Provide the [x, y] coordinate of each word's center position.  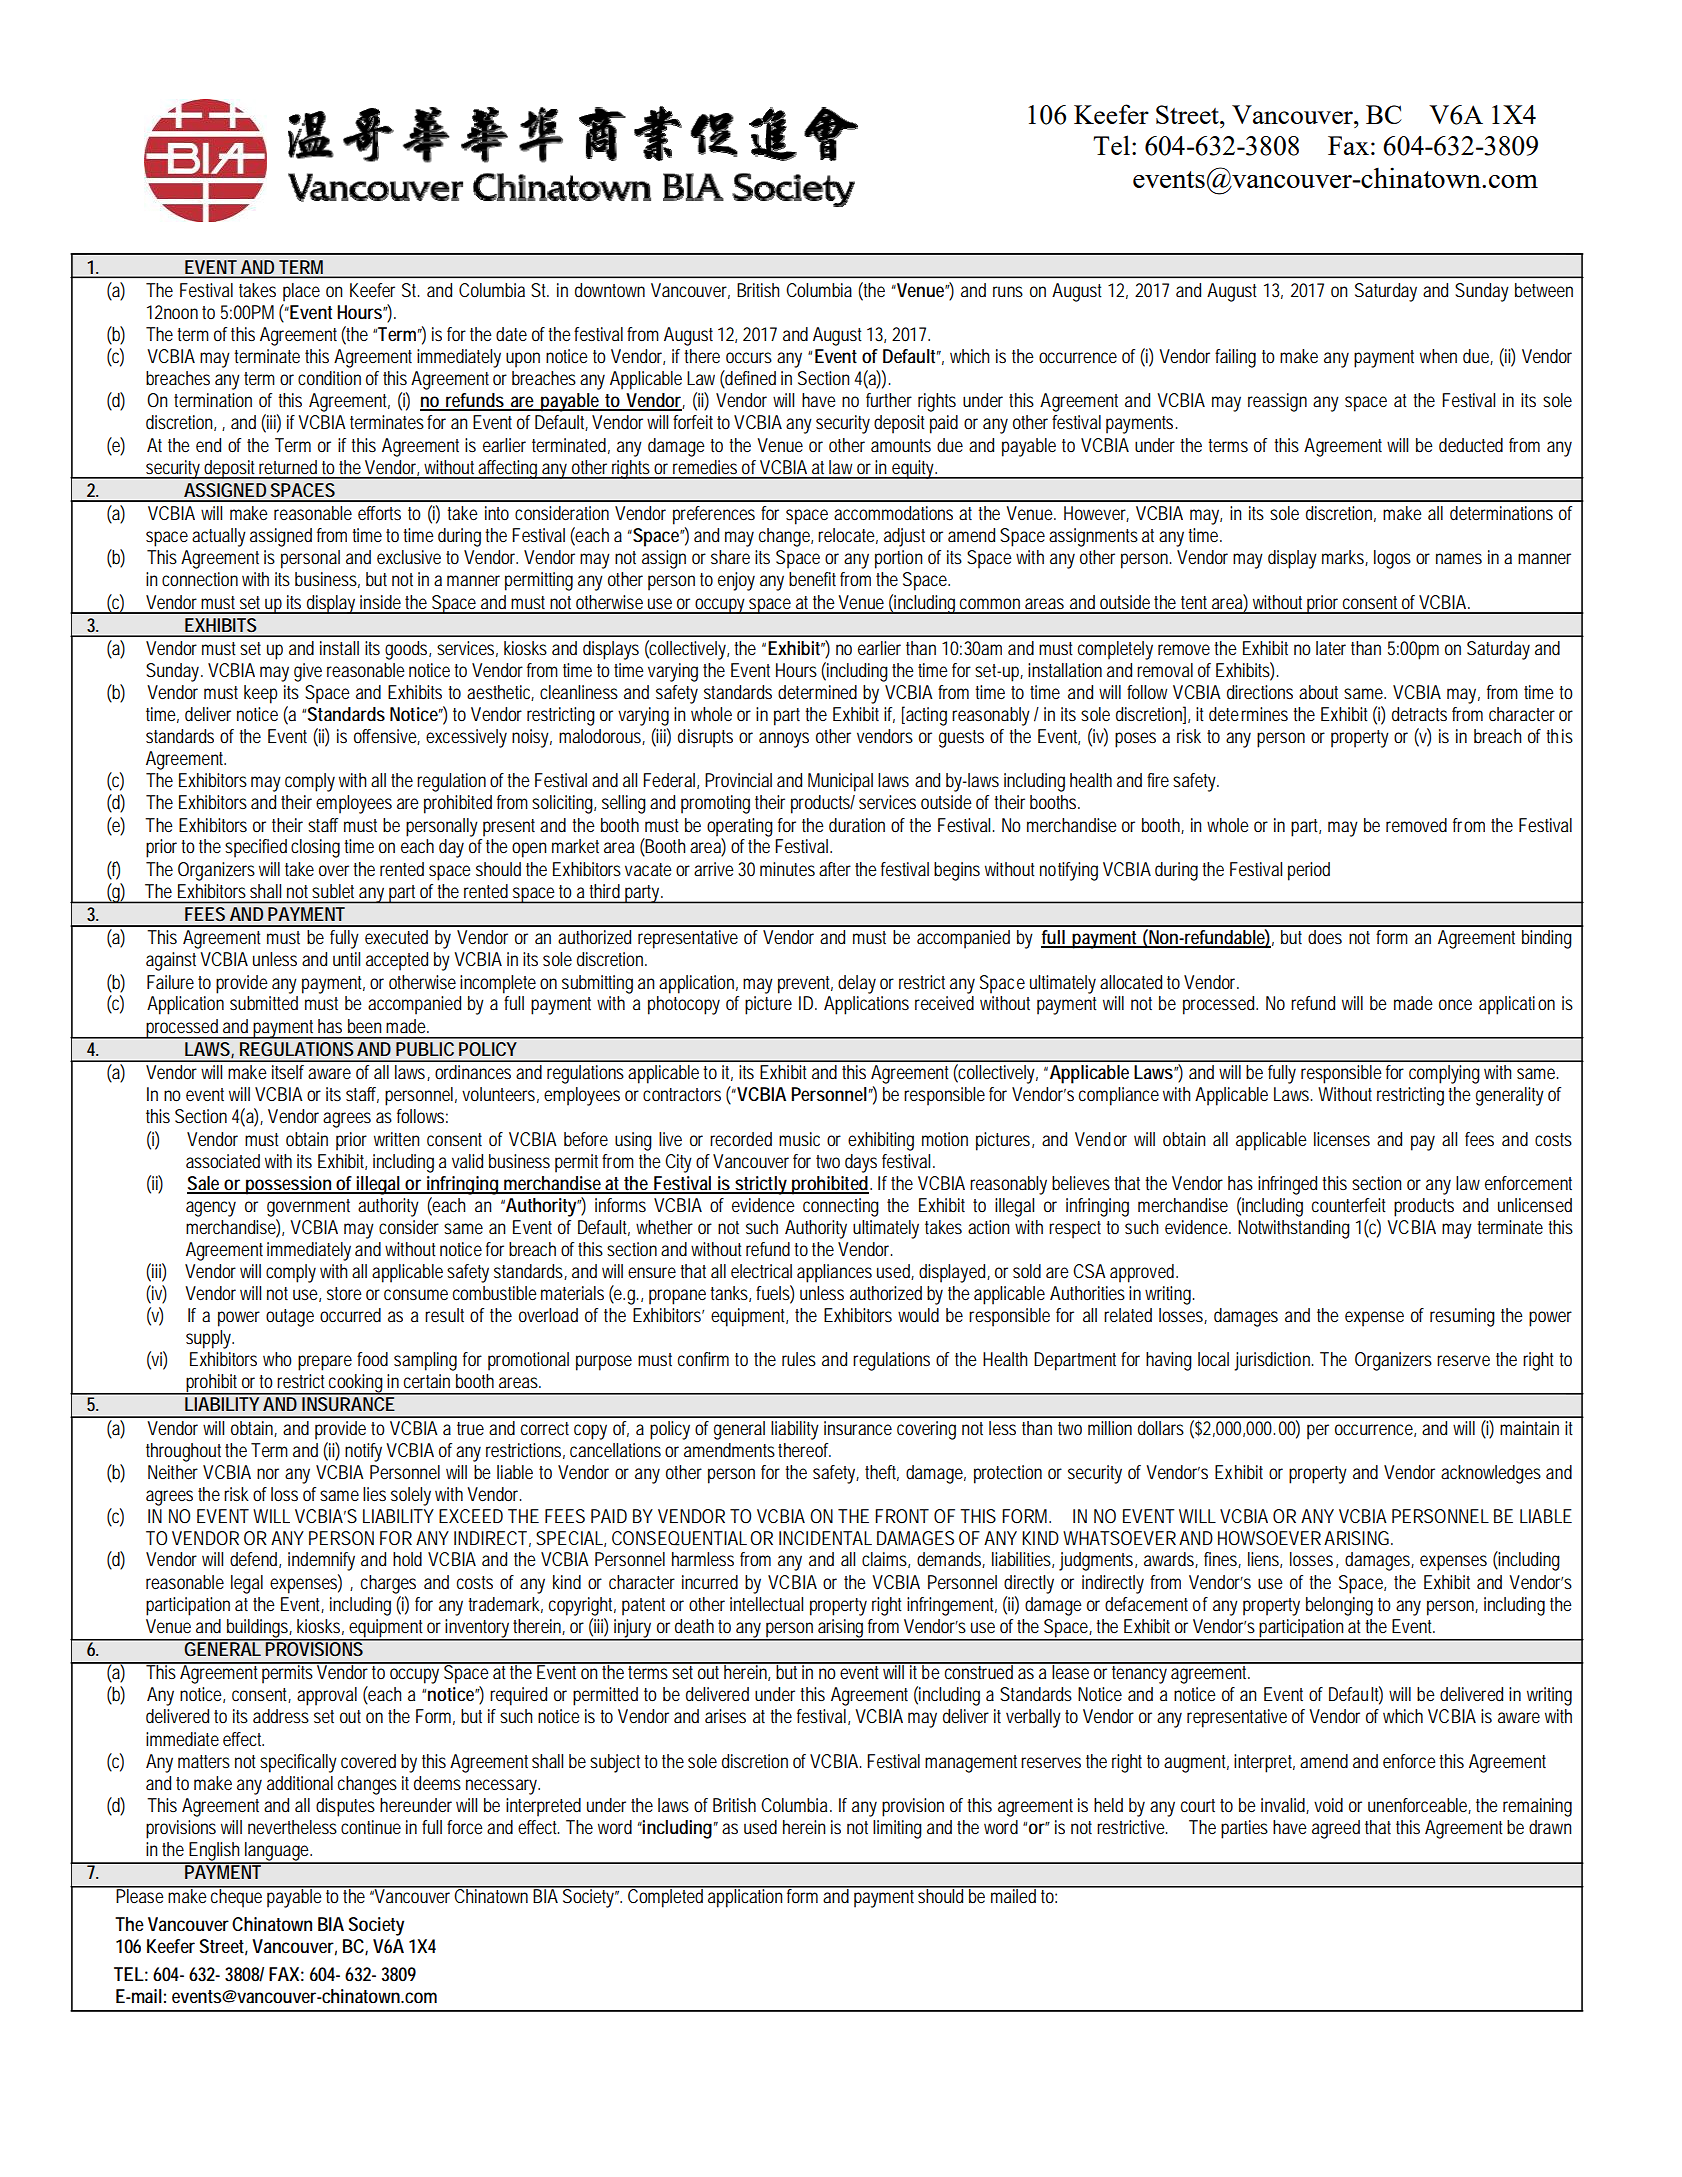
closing [315, 848]
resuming [1462, 1317]
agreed [1336, 1829]
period [1309, 871]
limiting [897, 1829]
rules [799, 1359]
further [889, 400]
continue [371, 1827]
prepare [325, 1363]
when [1438, 356]
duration [857, 825]
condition [329, 378]
